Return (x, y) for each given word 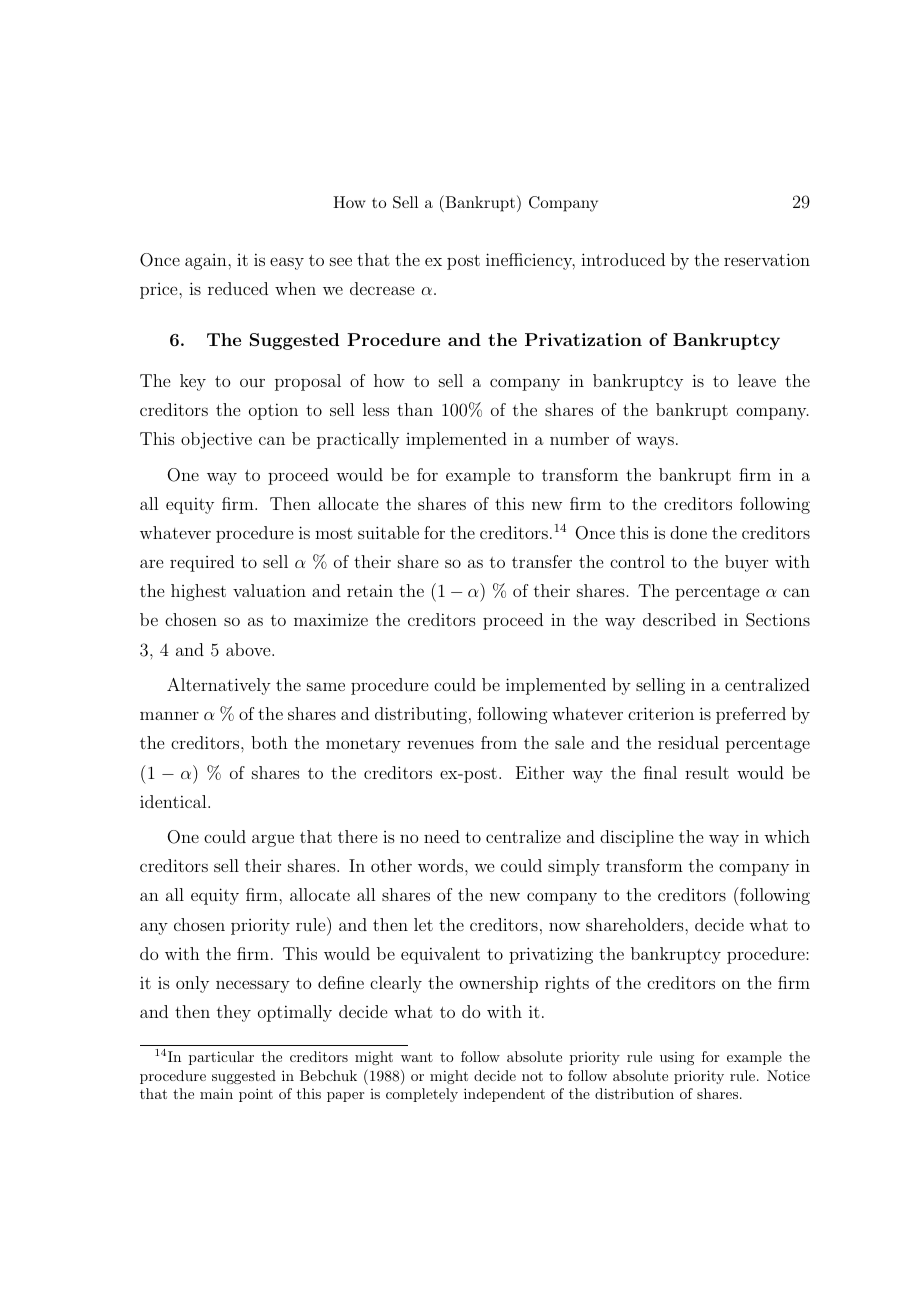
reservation (767, 259)
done (688, 532)
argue (273, 840)
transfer (542, 561)
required (202, 563)
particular (221, 1058)
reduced (238, 288)
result (707, 772)
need (442, 836)
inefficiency (530, 261)
